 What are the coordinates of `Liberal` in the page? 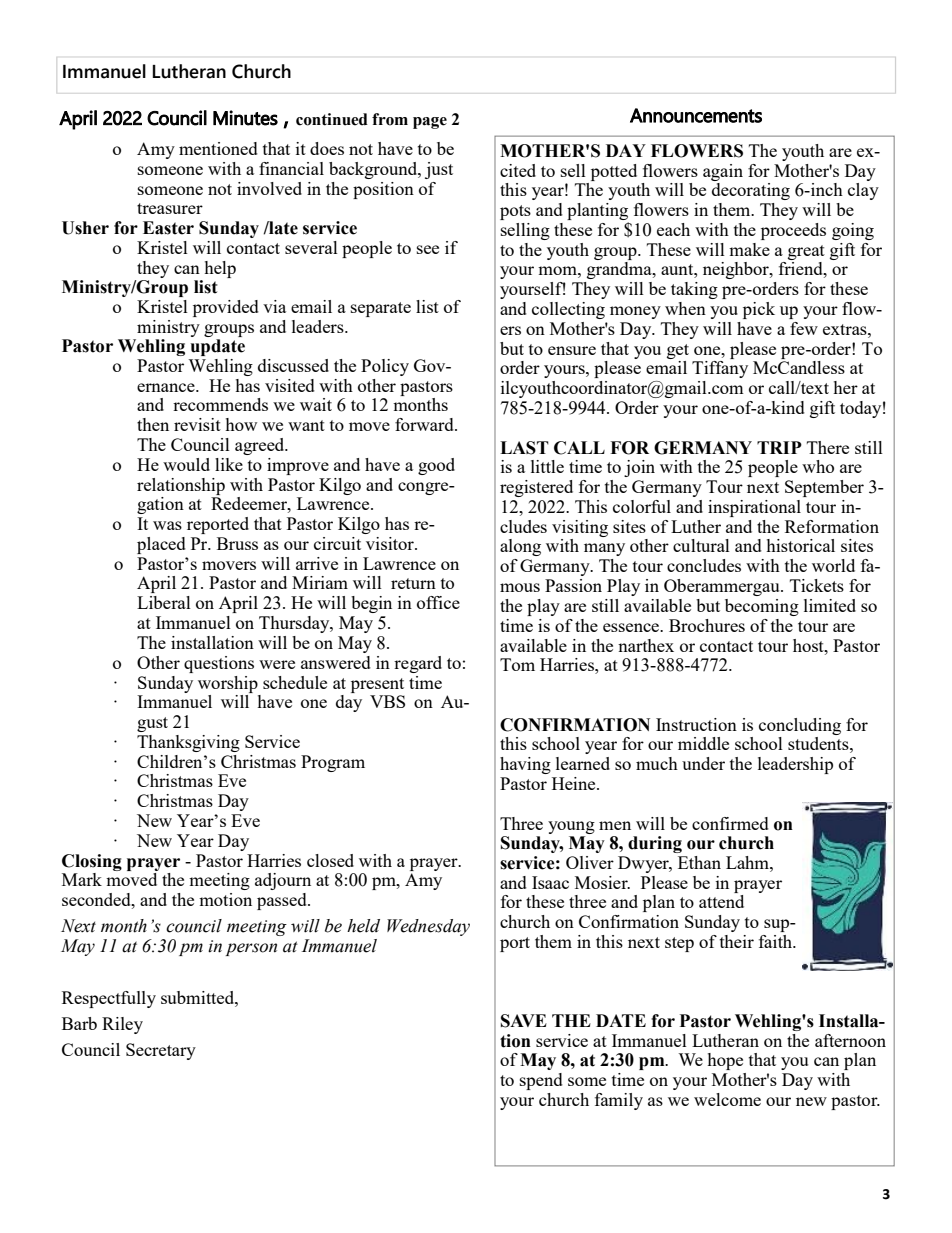 It's located at (164, 602).
